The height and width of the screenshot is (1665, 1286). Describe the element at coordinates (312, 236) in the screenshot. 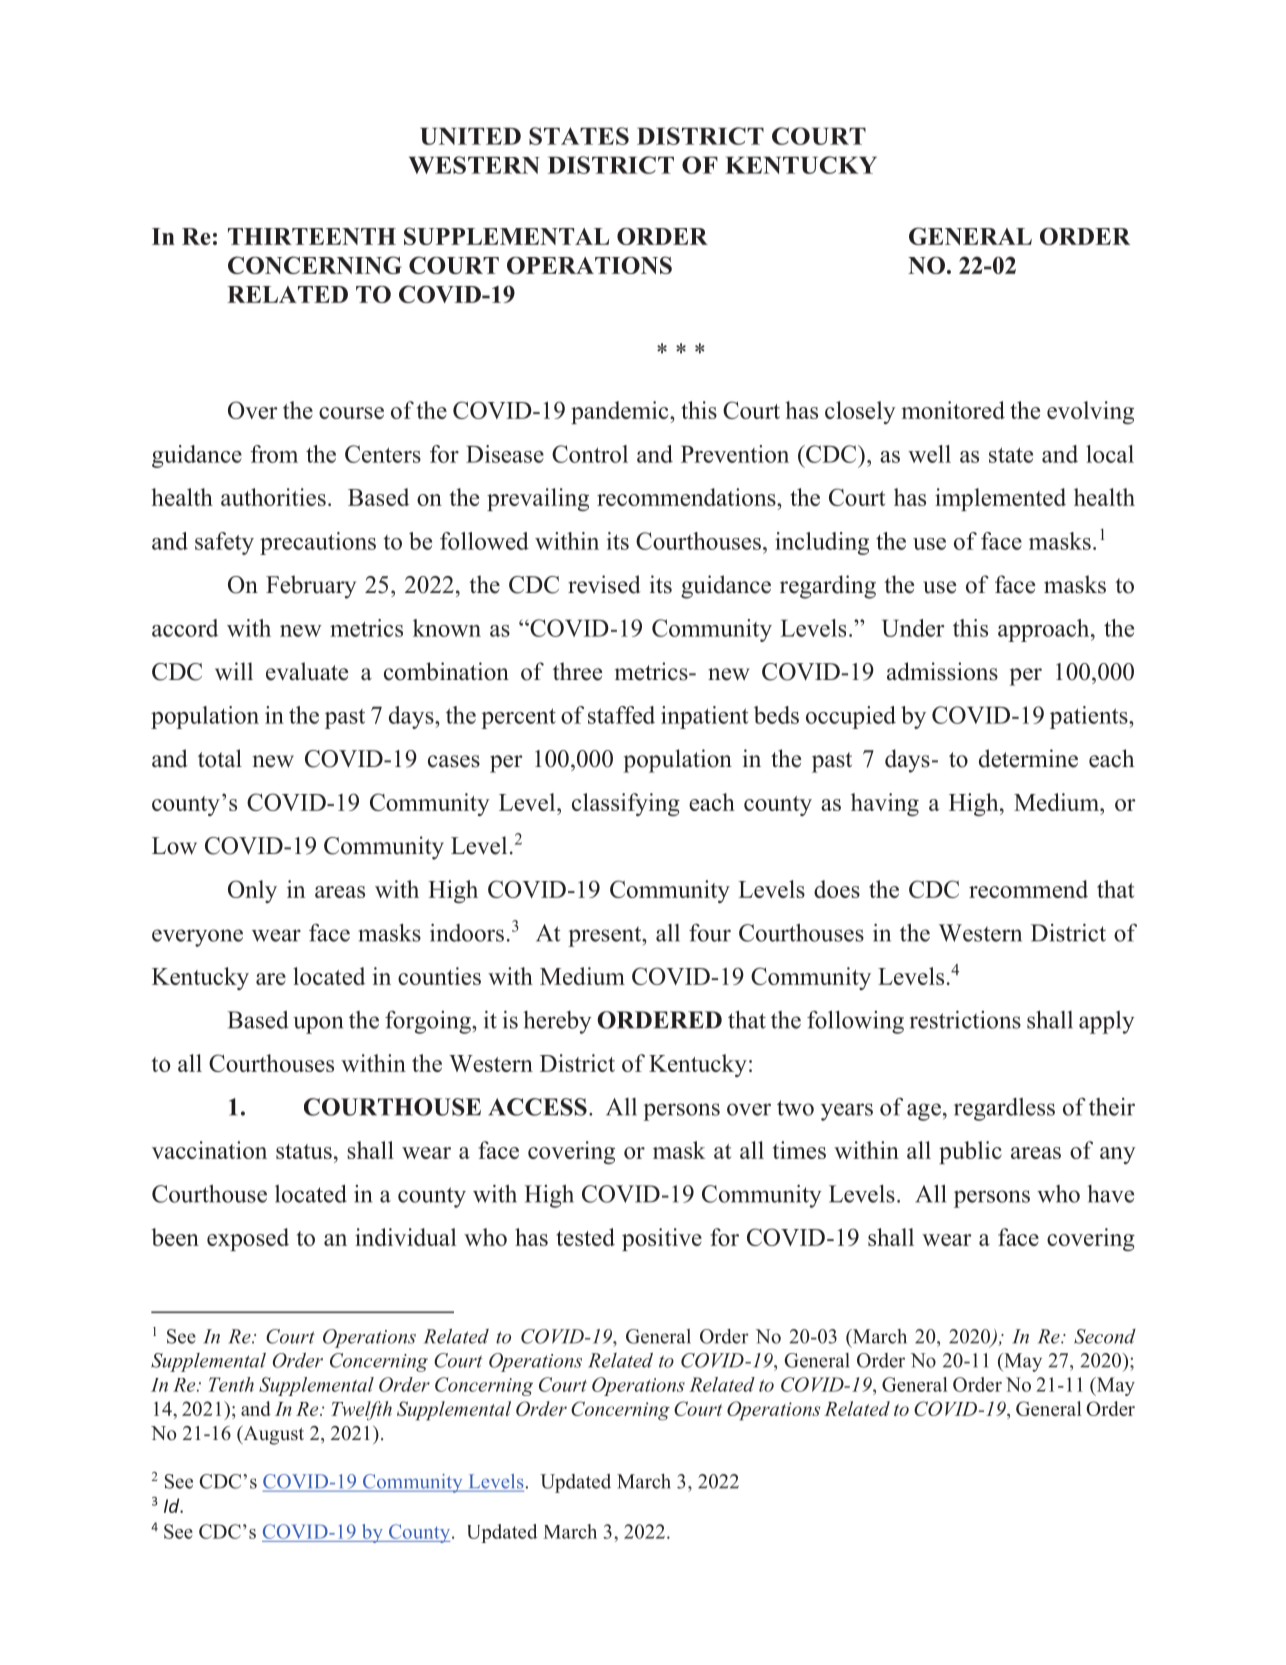

I see `THIRTEENTH` at that location.
